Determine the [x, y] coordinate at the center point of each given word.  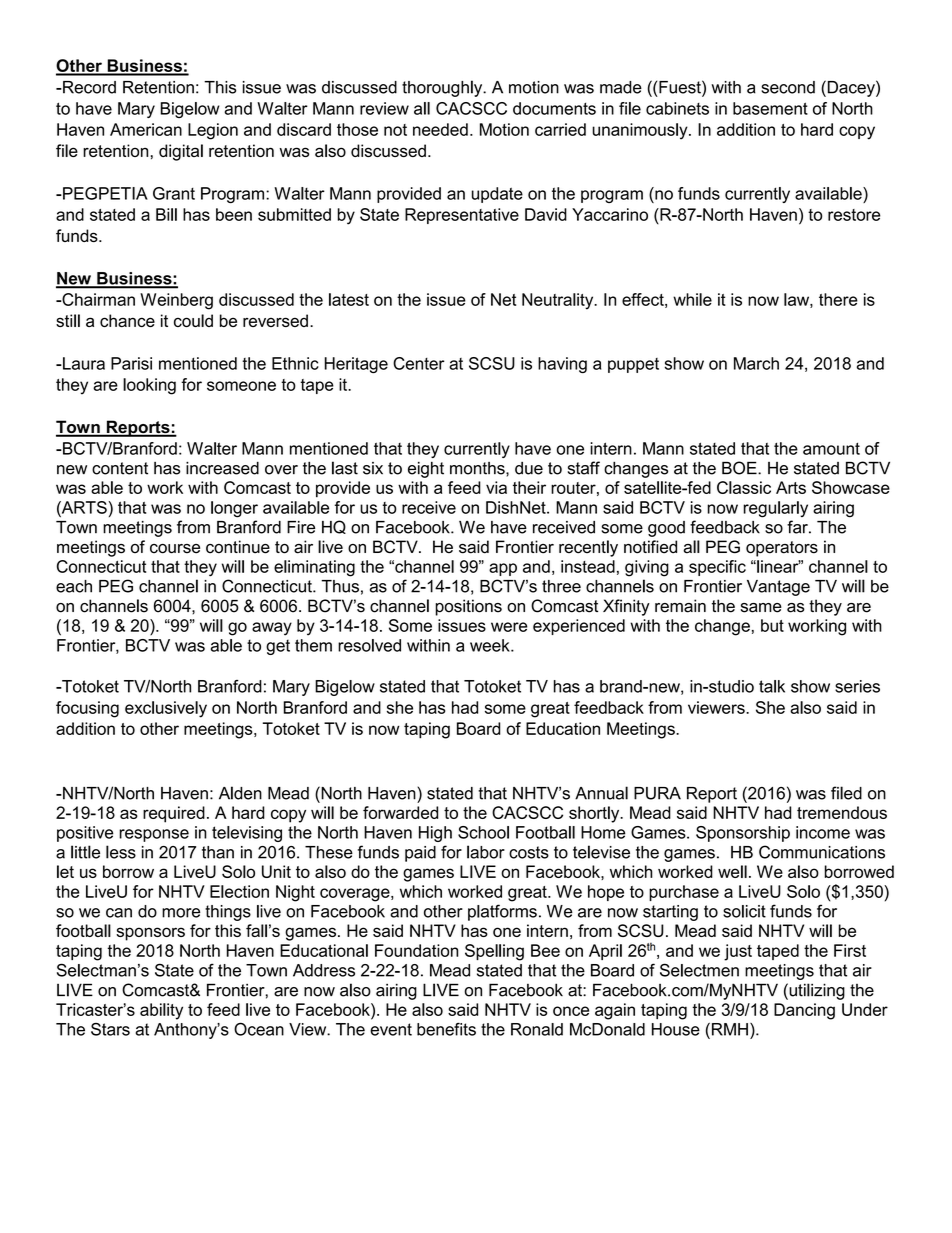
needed [440, 129]
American [146, 129]
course [175, 549]
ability [161, 1011]
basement [770, 108]
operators [782, 549]
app [503, 569]
